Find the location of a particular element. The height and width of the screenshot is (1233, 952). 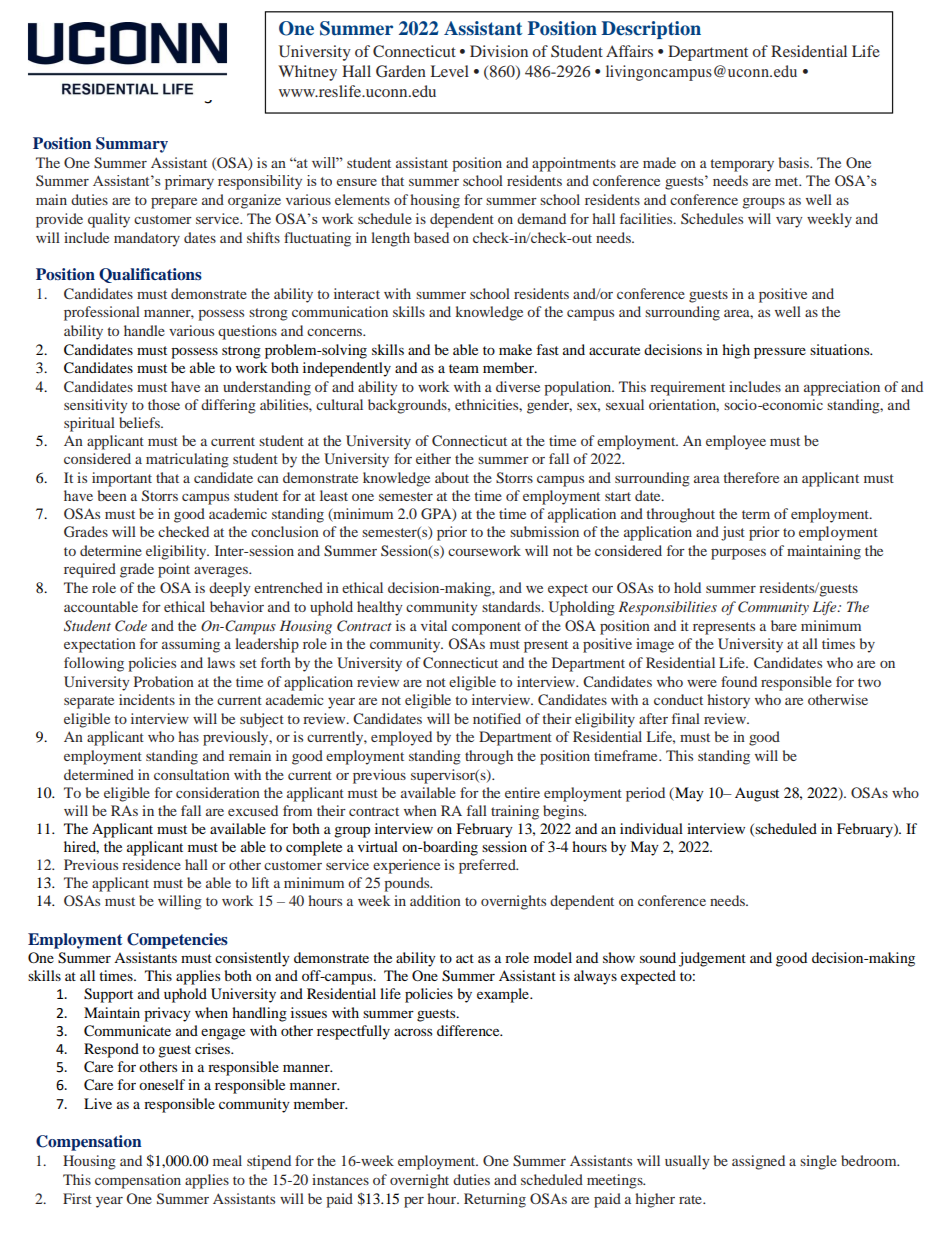

either is located at coordinates (433, 458).
